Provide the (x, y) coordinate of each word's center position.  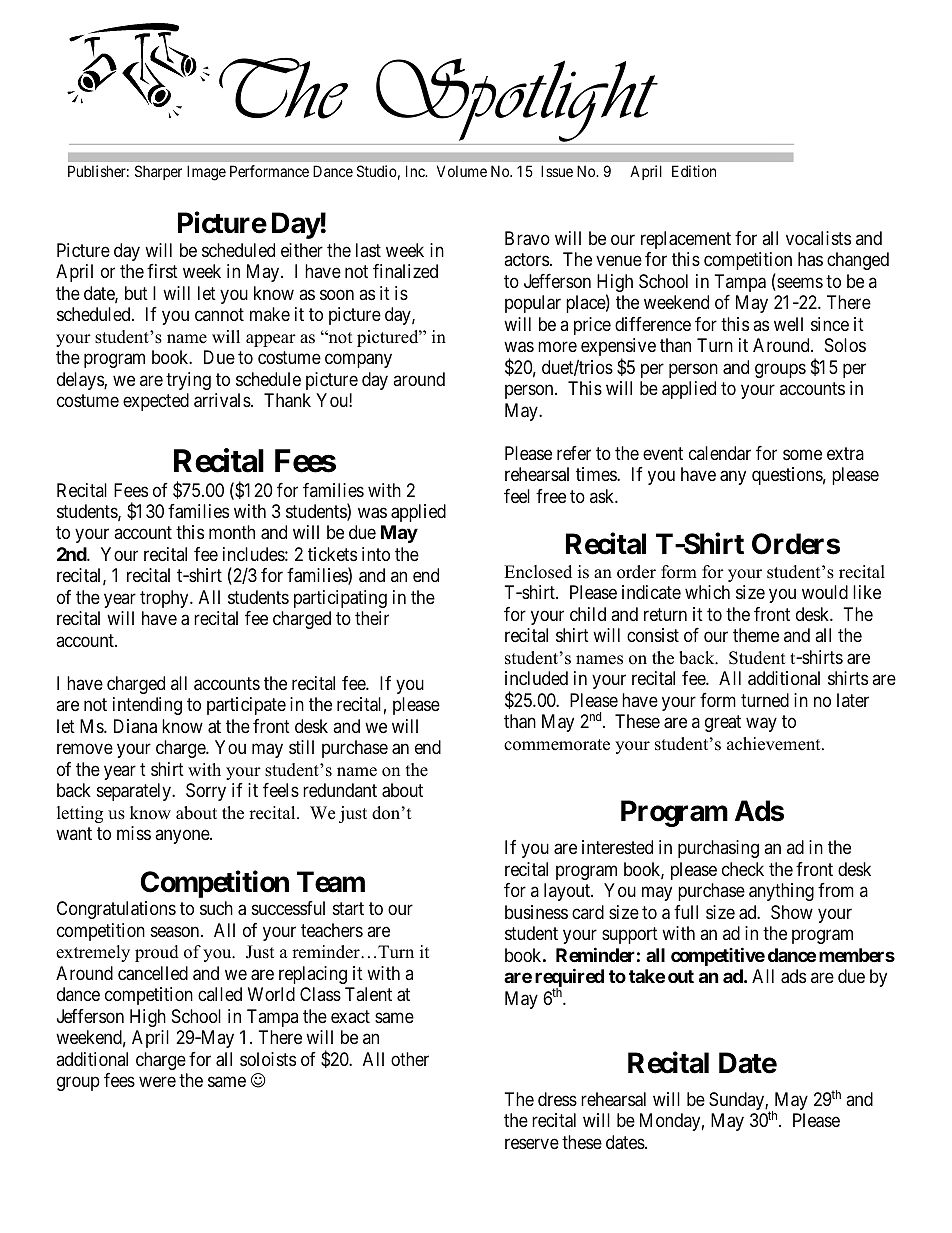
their (372, 618)
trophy (165, 599)
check (743, 869)
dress (557, 1099)
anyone (183, 837)
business (536, 912)
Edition (694, 171)
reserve (532, 1143)
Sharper (158, 172)
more (557, 347)
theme (756, 635)
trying (188, 381)
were (157, 1082)
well (788, 324)
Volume (462, 171)
